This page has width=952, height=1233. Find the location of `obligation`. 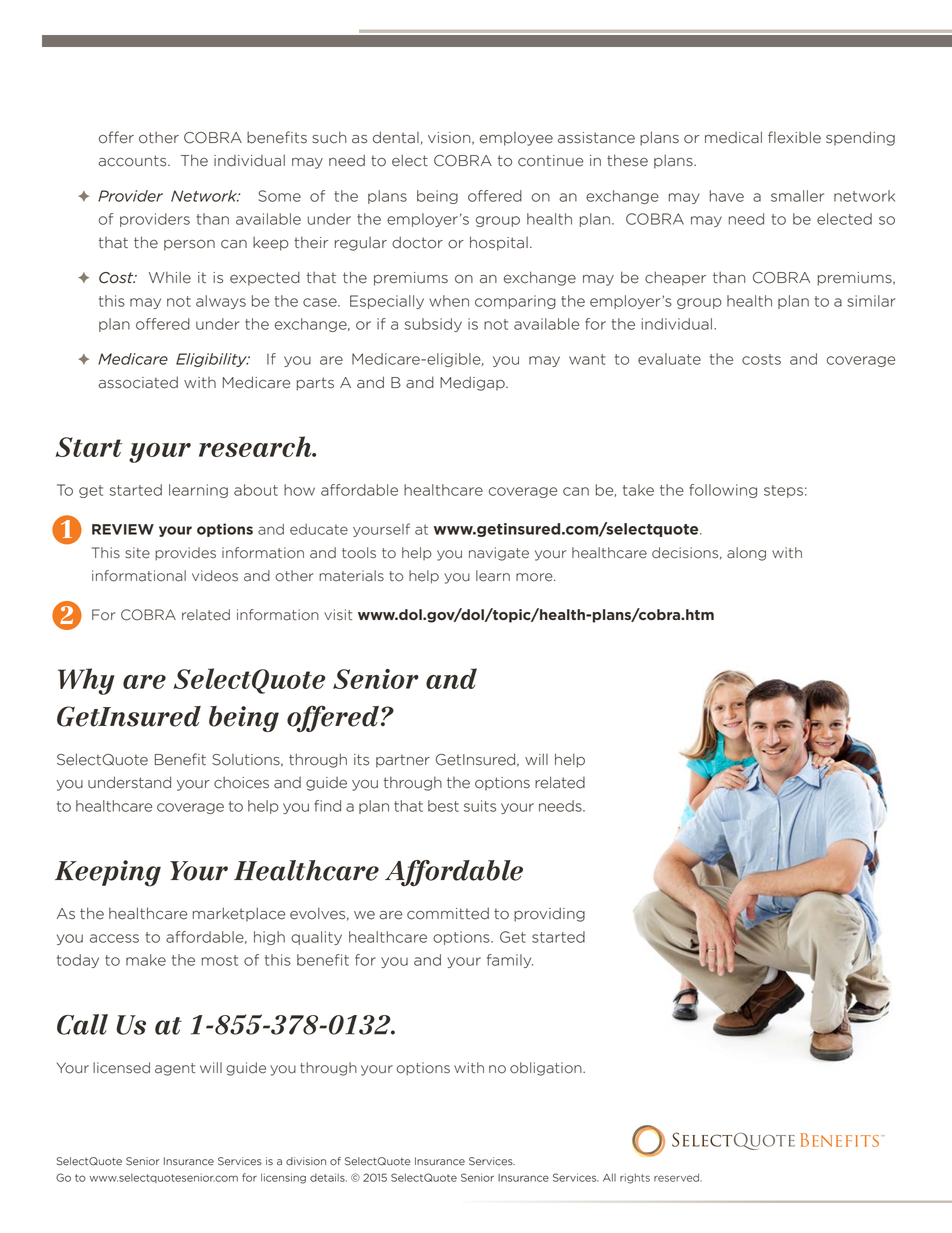

obligation is located at coordinates (547, 1069).
